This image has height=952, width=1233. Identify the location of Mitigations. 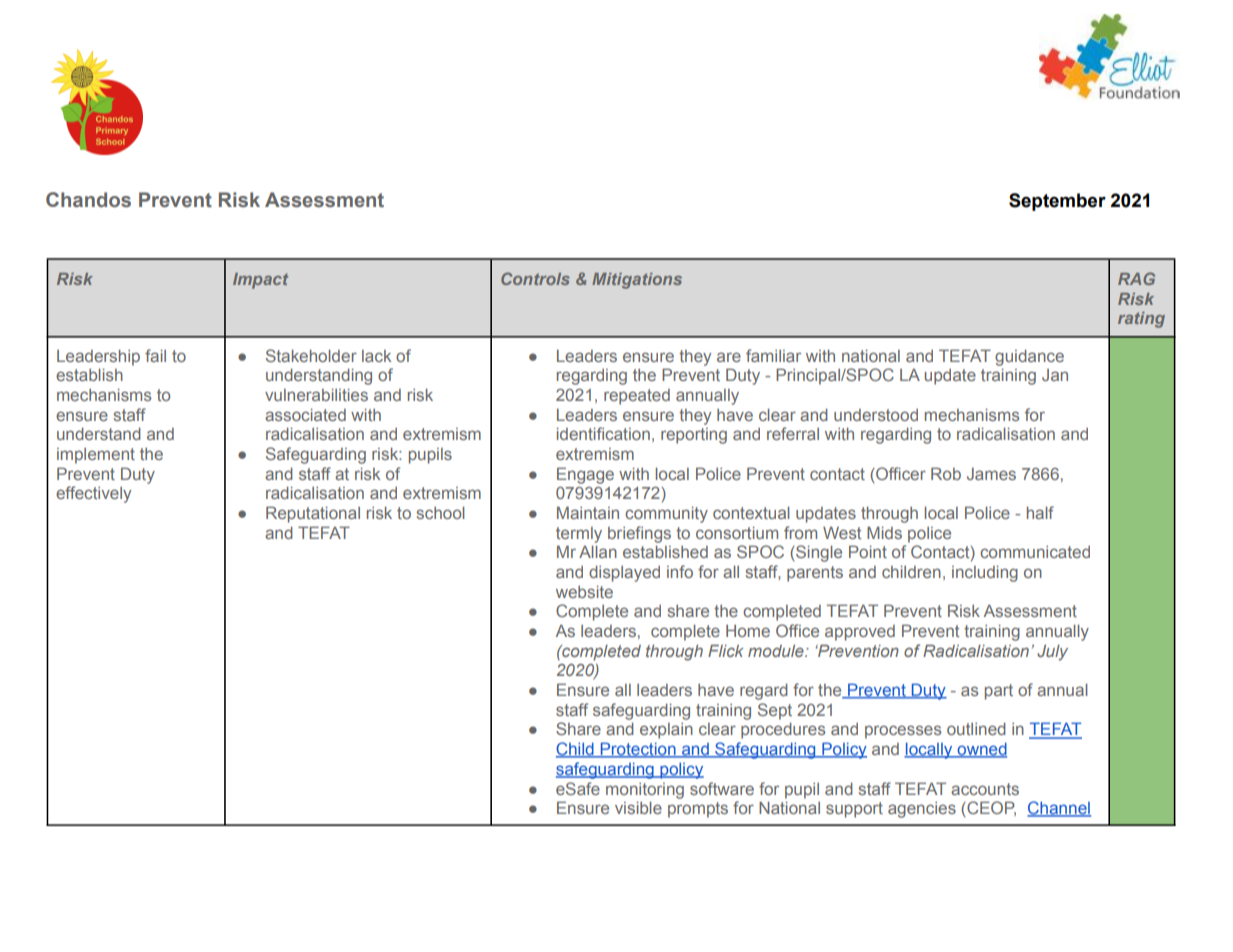
(637, 281).
